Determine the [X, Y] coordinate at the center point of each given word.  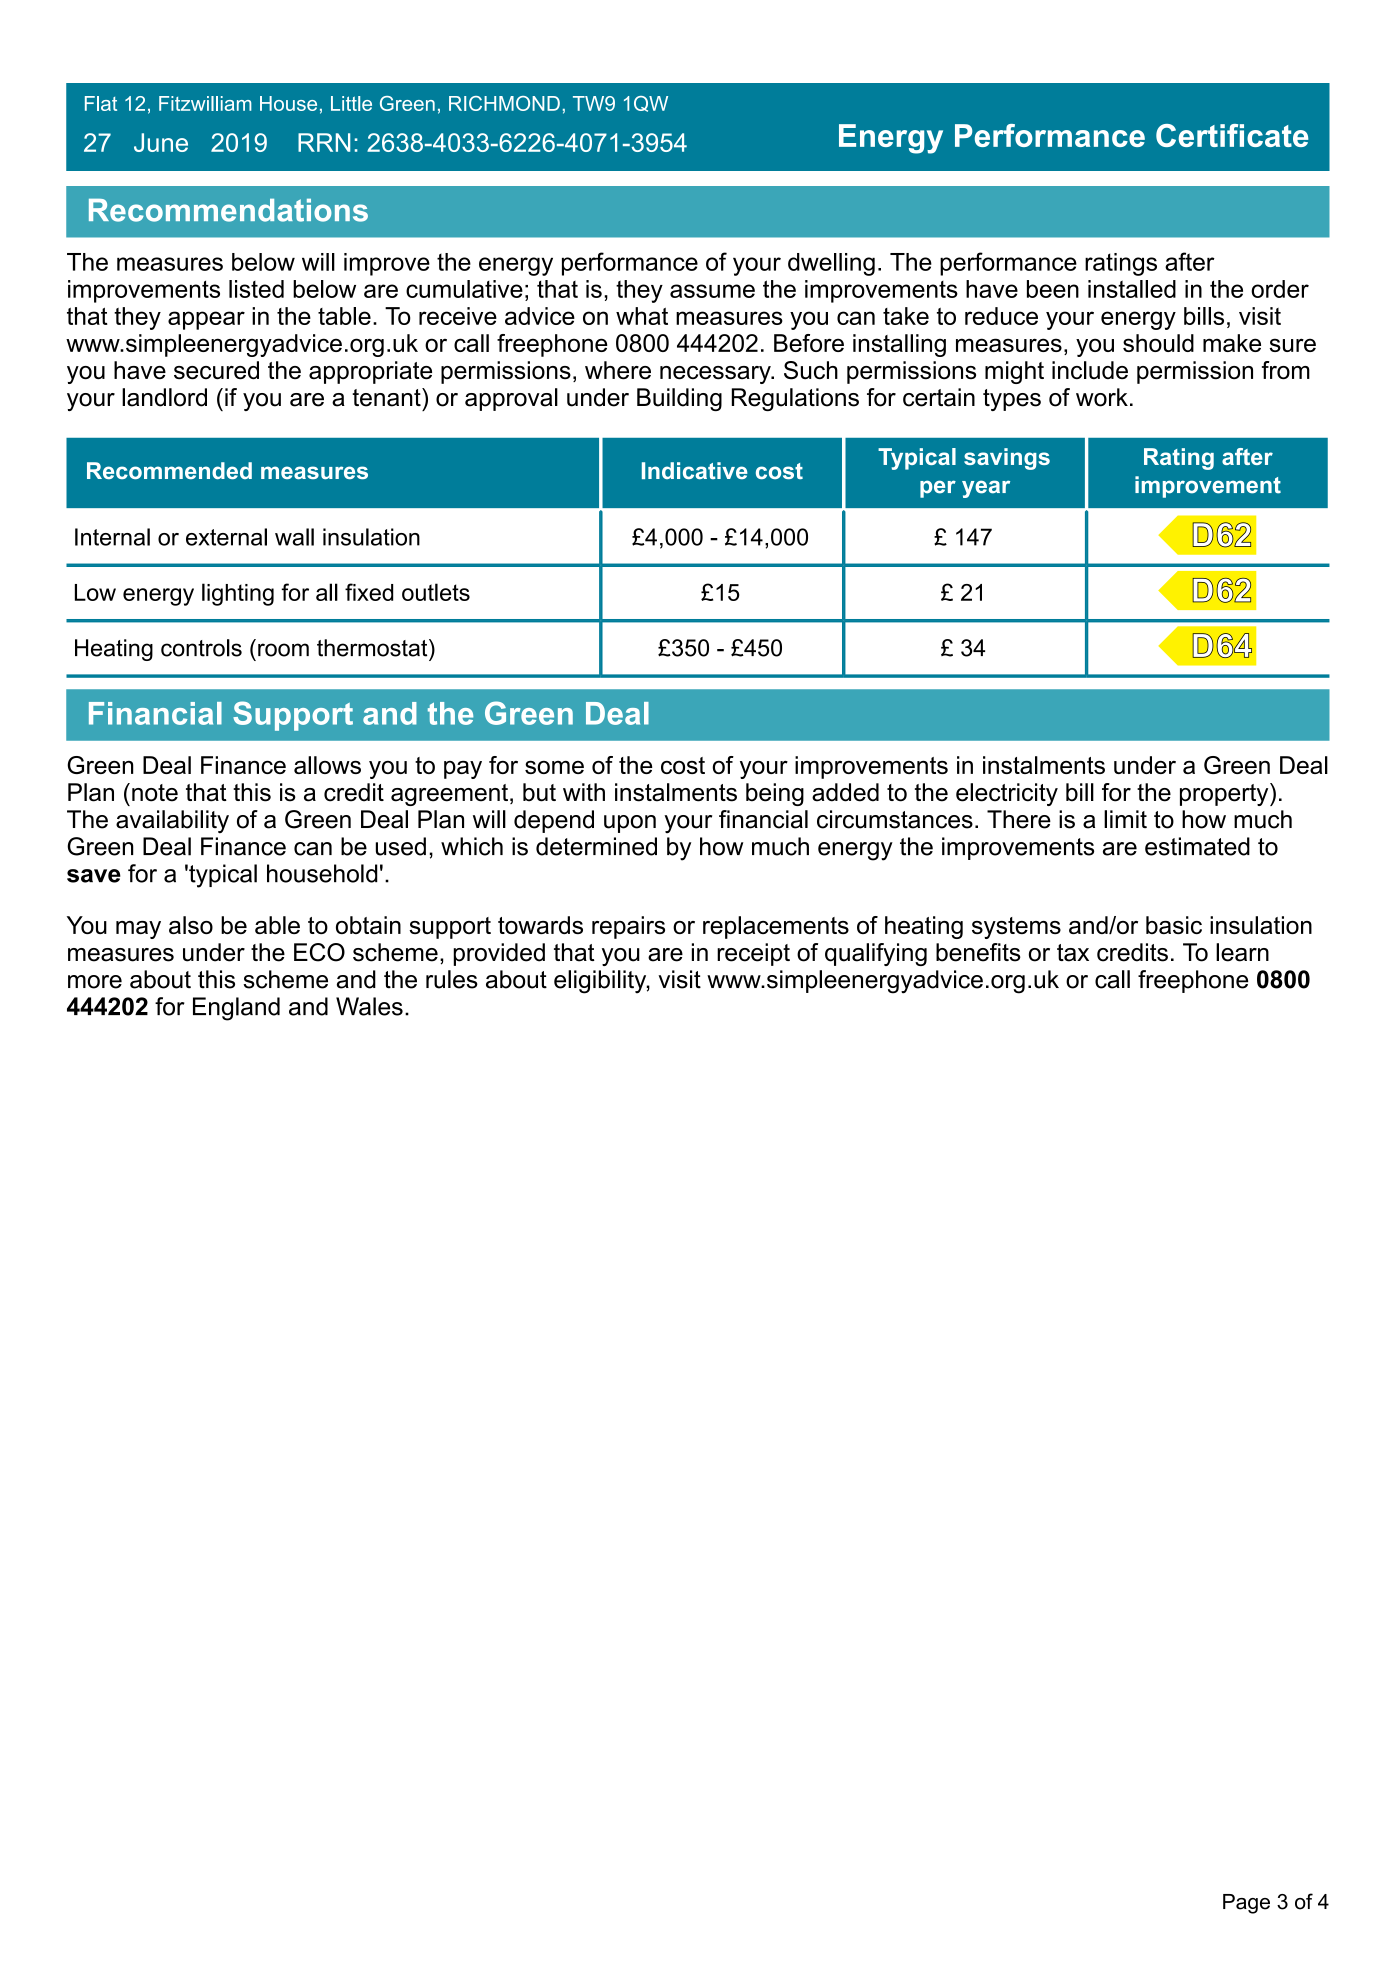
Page [1246, 1904]
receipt [753, 954]
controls [201, 648]
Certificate [1232, 135]
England [236, 1009]
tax [1073, 953]
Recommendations [228, 210]
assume [712, 291]
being [775, 794]
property [1225, 794]
